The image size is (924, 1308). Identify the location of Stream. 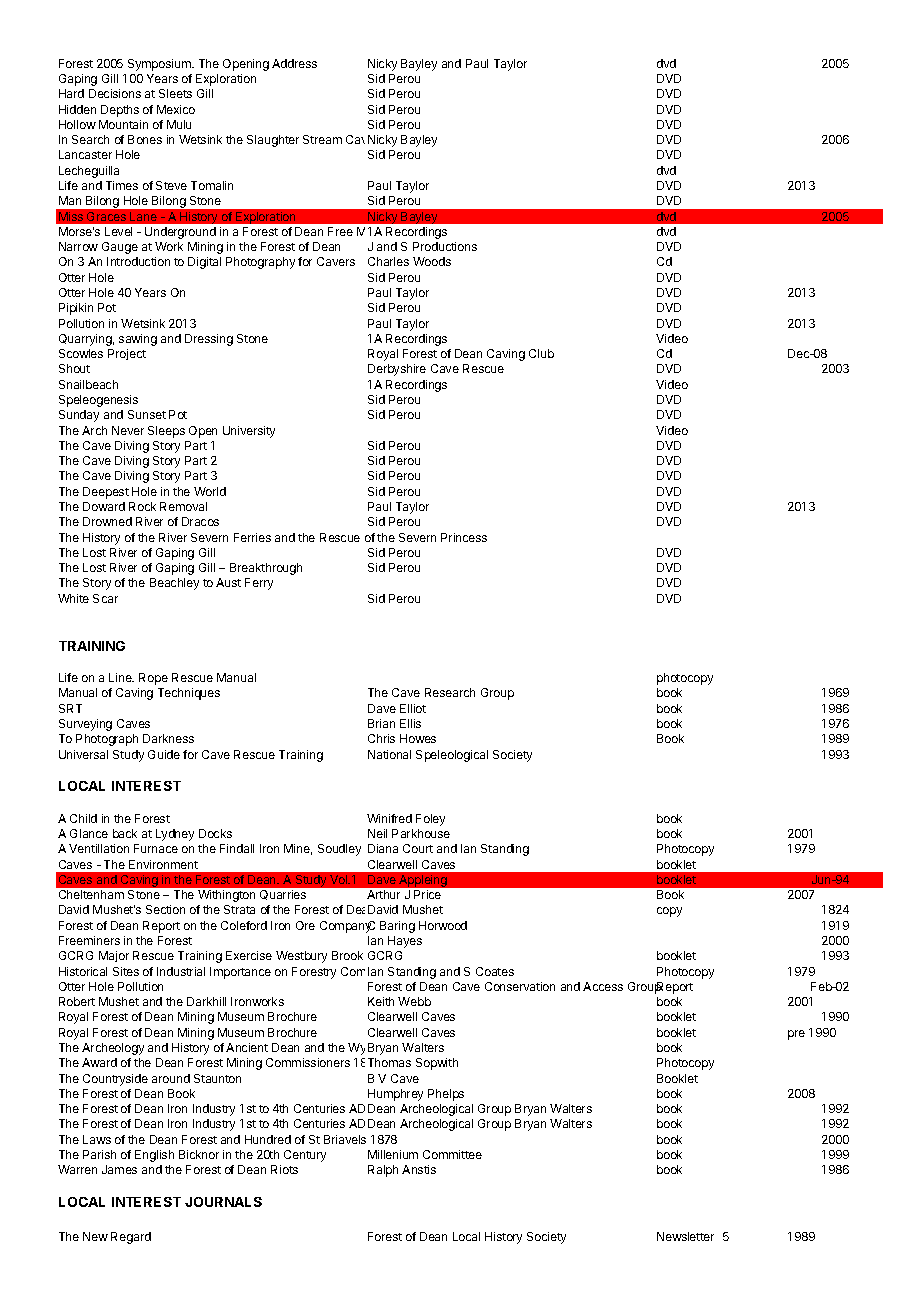
(322, 139).
